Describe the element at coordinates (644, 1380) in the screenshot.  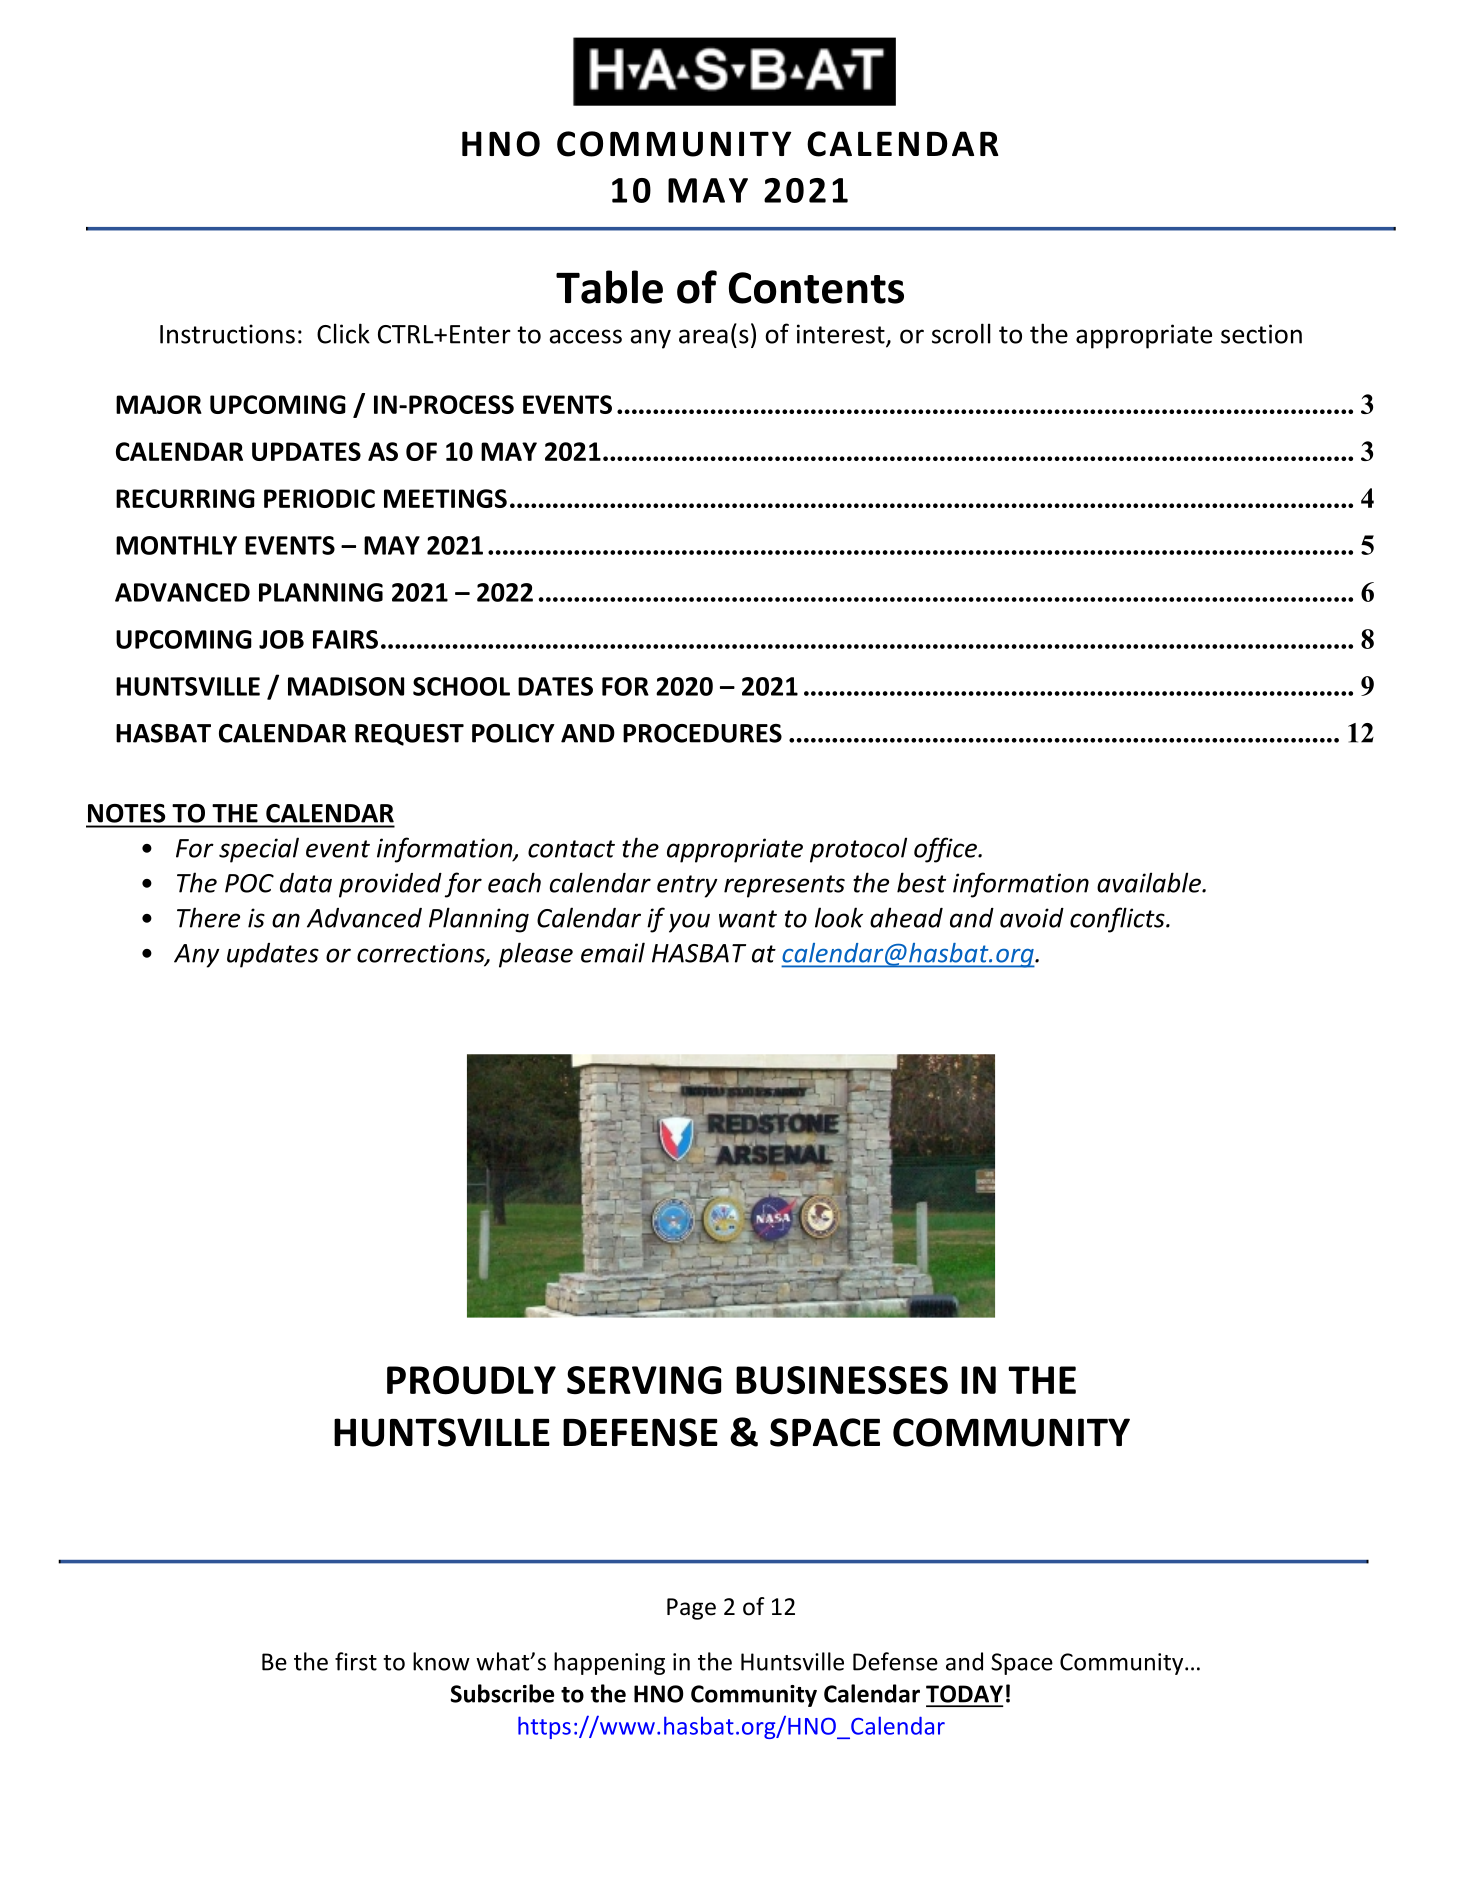
I see `SERVING` at that location.
